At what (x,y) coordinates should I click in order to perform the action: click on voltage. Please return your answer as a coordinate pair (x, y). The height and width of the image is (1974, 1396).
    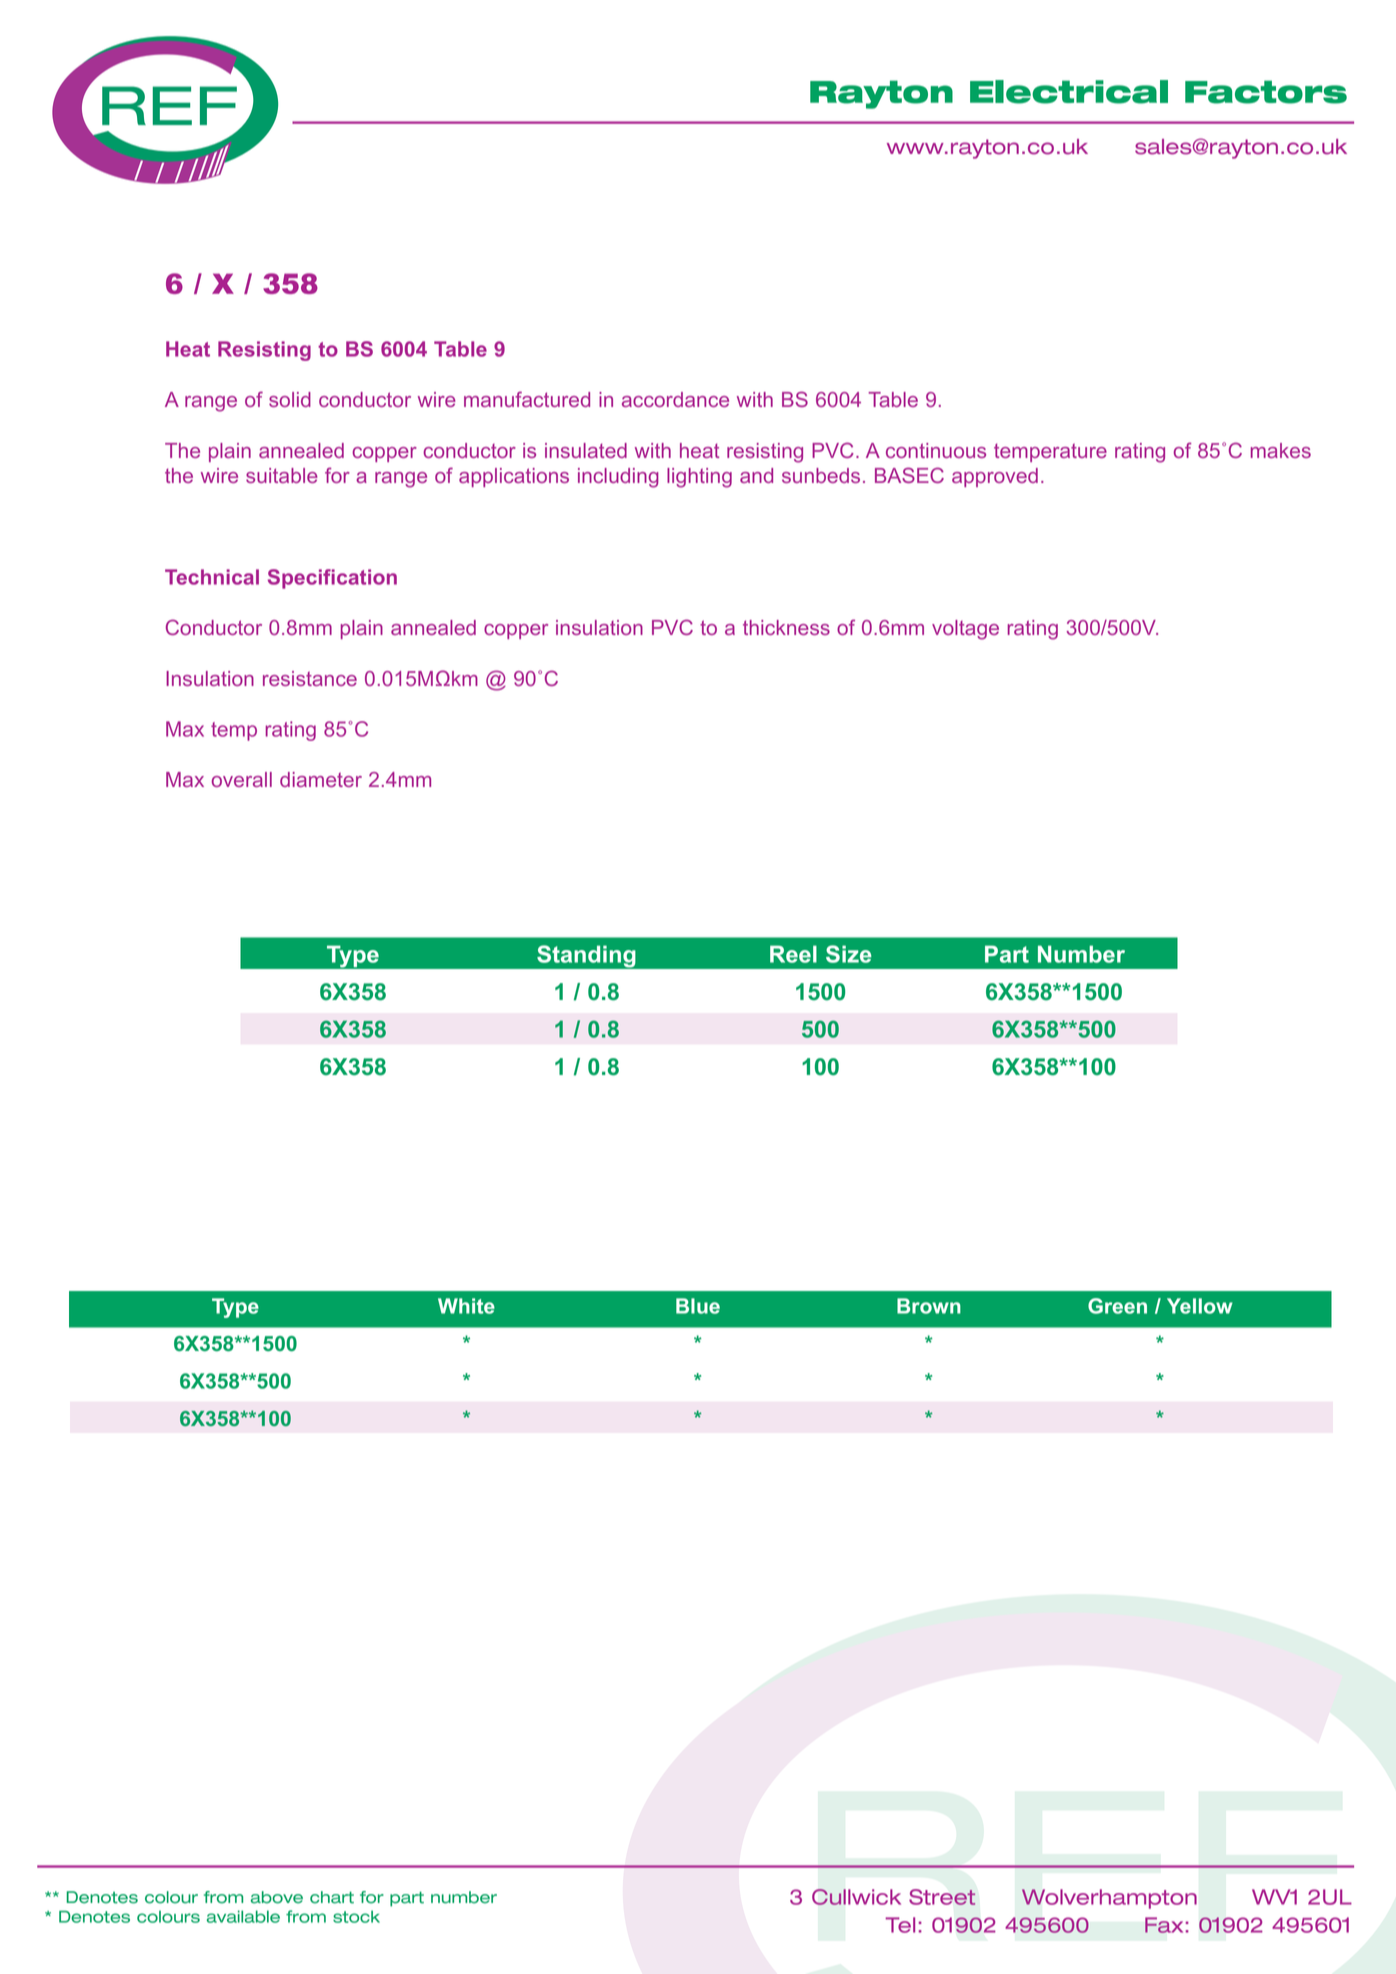
    Looking at the image, I should click on (965, 630).
